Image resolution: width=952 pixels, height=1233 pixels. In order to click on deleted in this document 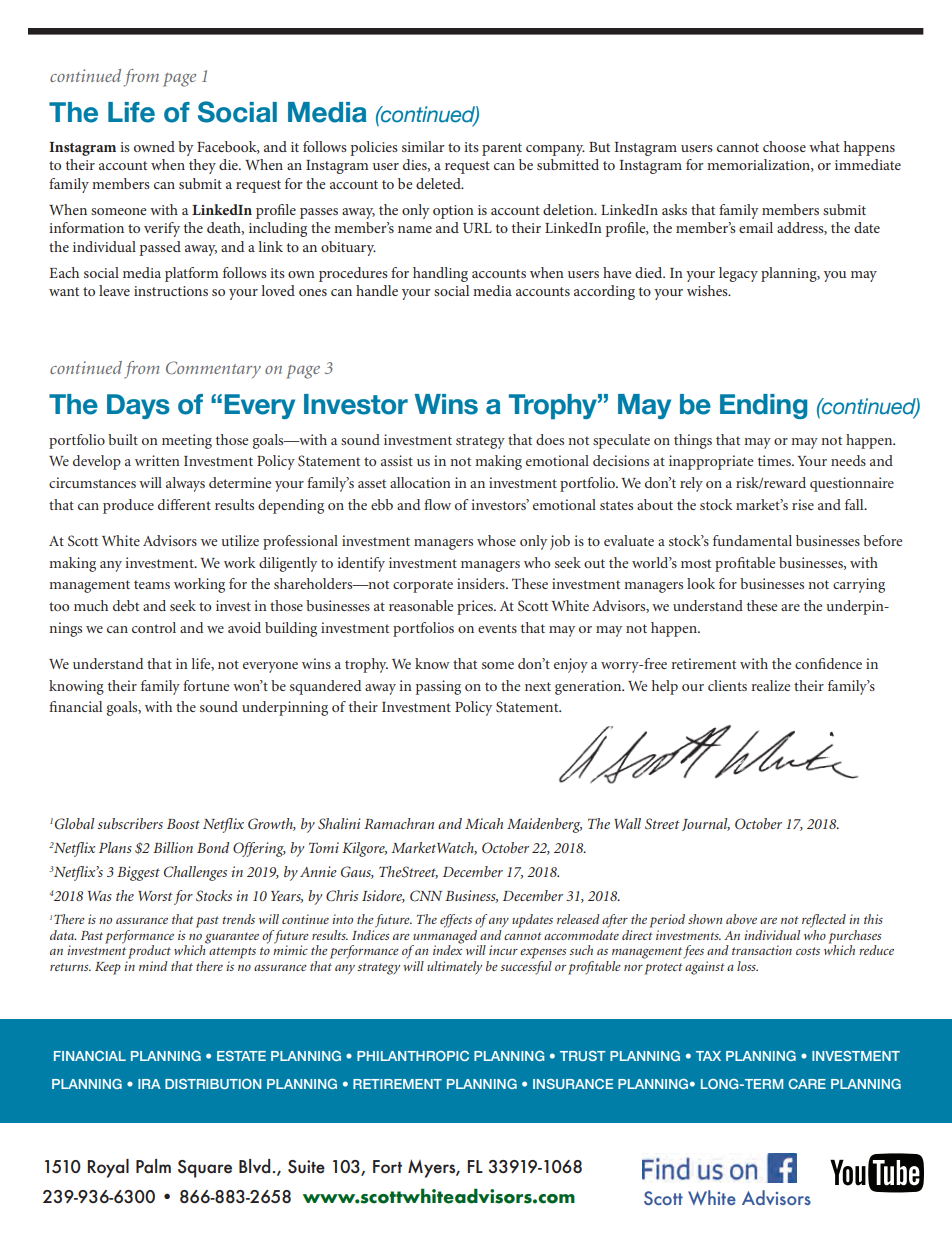, I will do `click(439, 183)`.
